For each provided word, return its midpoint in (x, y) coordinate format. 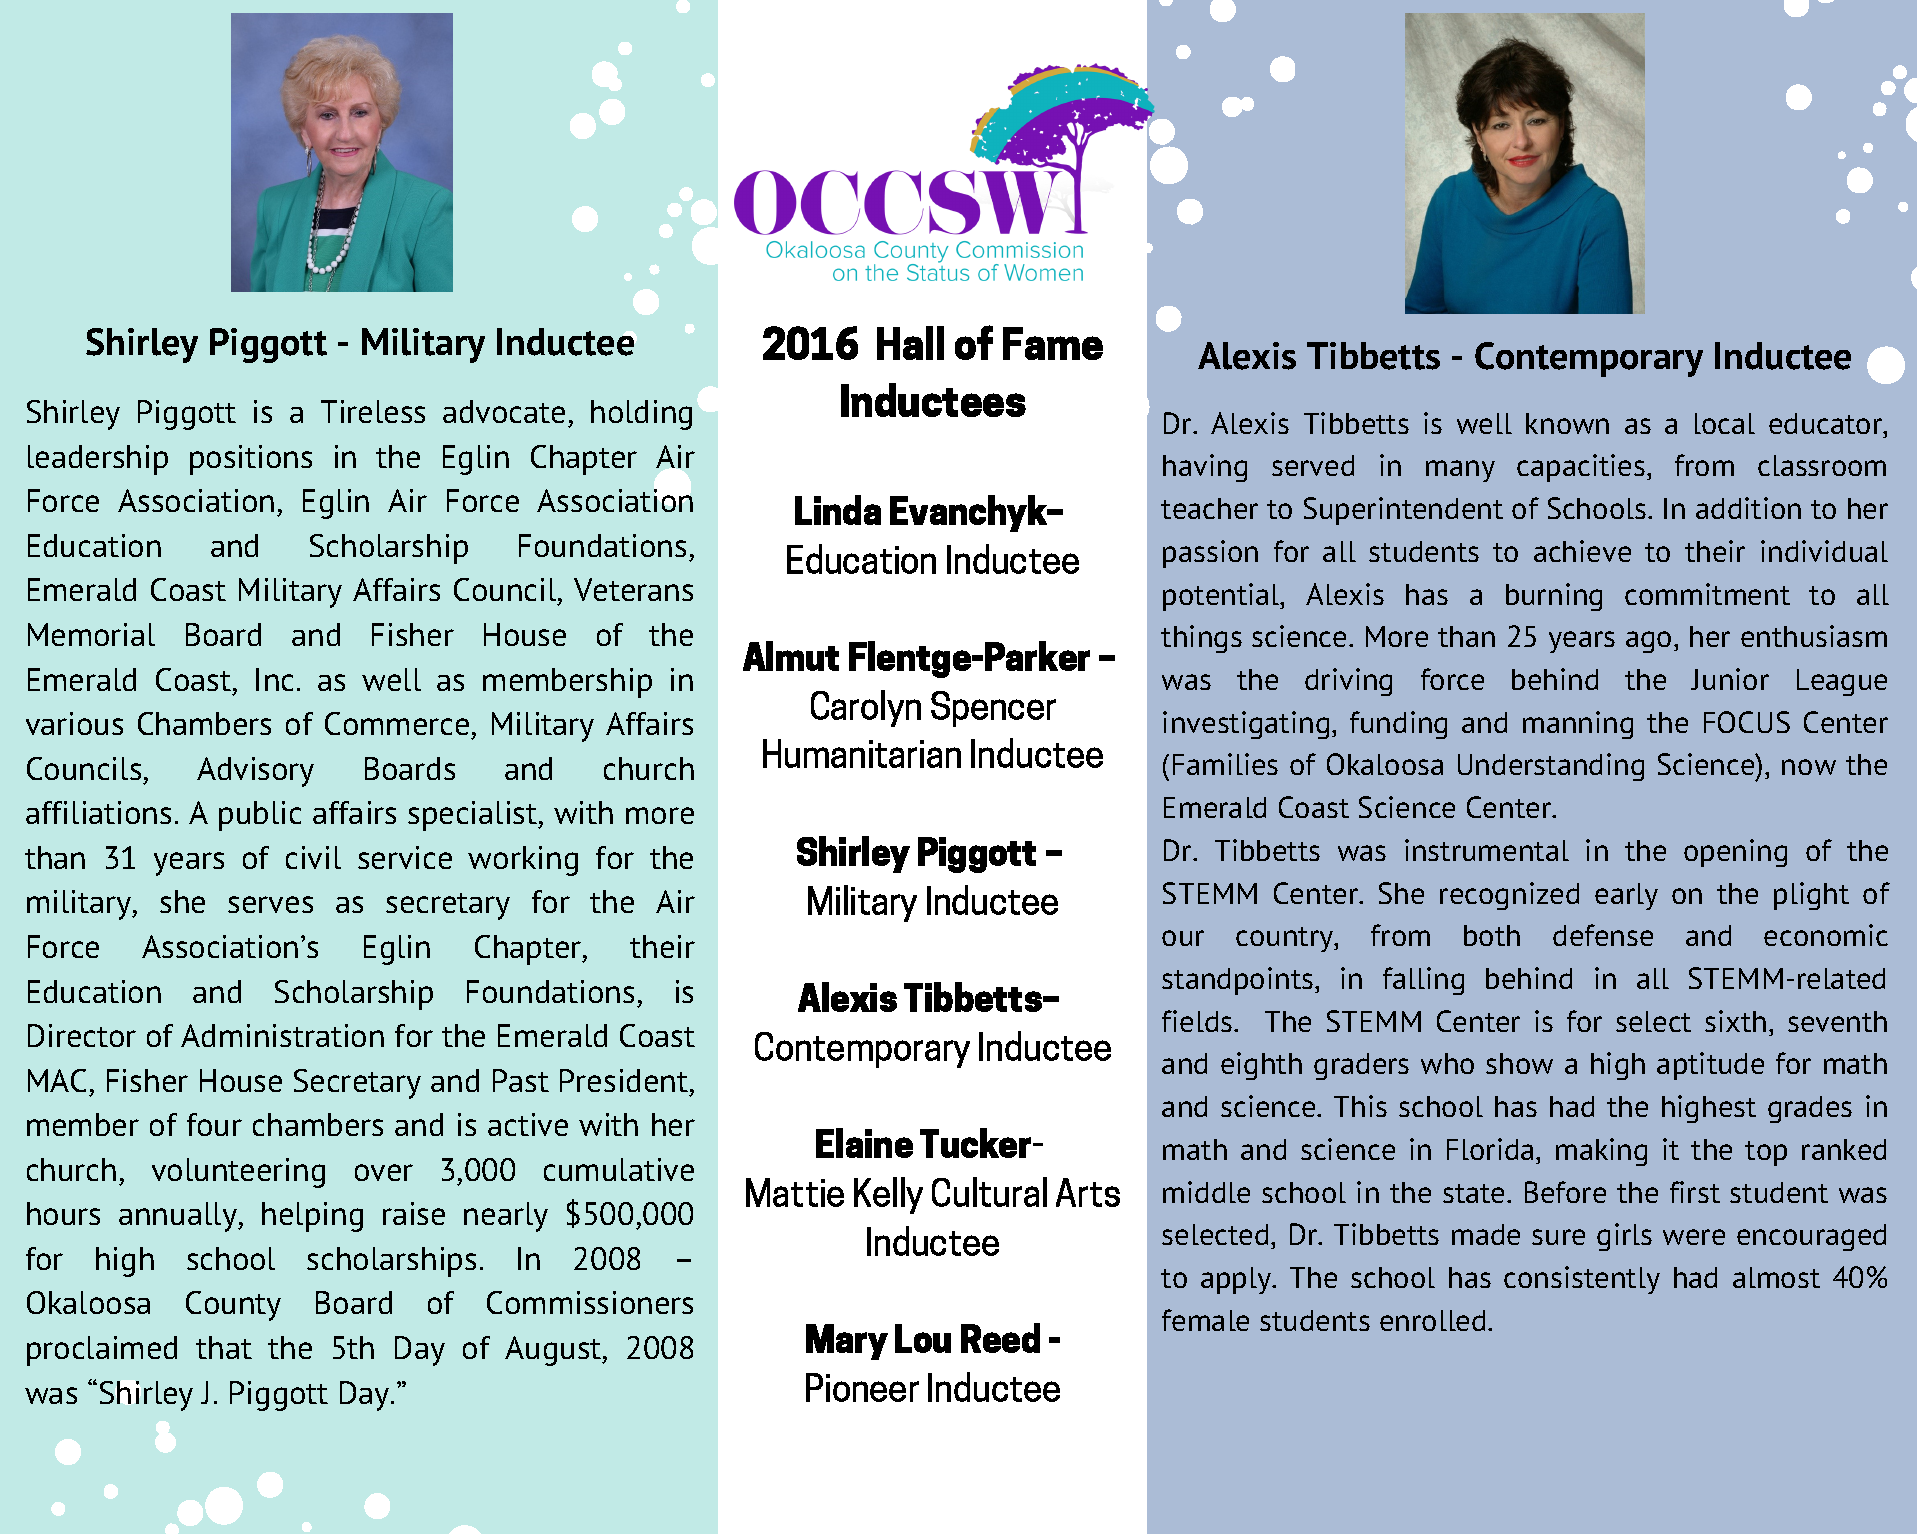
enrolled (1432, 1320)
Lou (923, 1338)
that (224, 1347)
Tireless (373, 411)
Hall (910, 343)
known (1567, 423)
